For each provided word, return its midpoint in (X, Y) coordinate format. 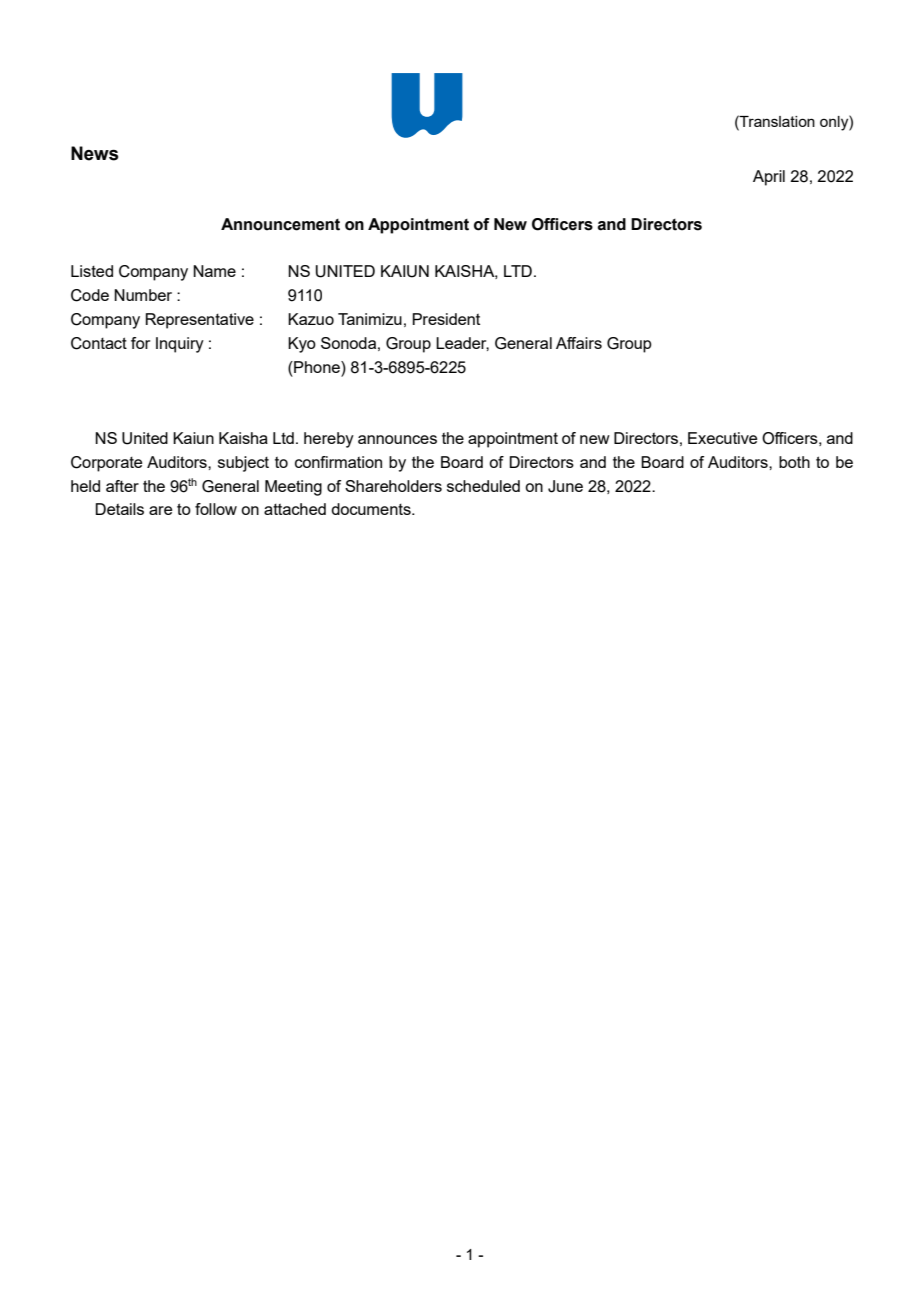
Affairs (579, 343)
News (95, 153)
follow (216, 509)
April (769, 178)
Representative (200, 321)
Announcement (280, 224)
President (446, 319)
